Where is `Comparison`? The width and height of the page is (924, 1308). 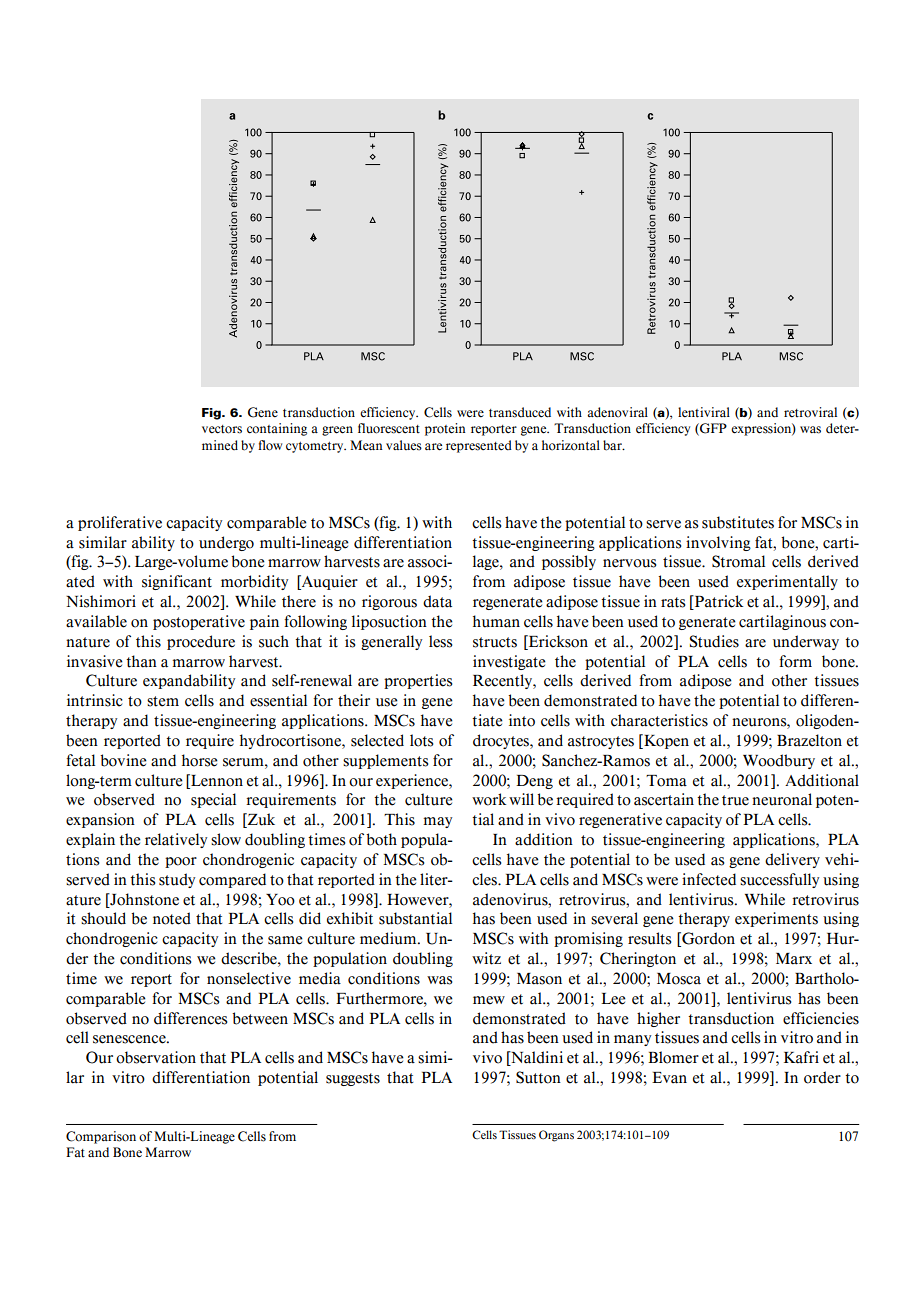 Comparison is located at coordinates (101, 1137).
